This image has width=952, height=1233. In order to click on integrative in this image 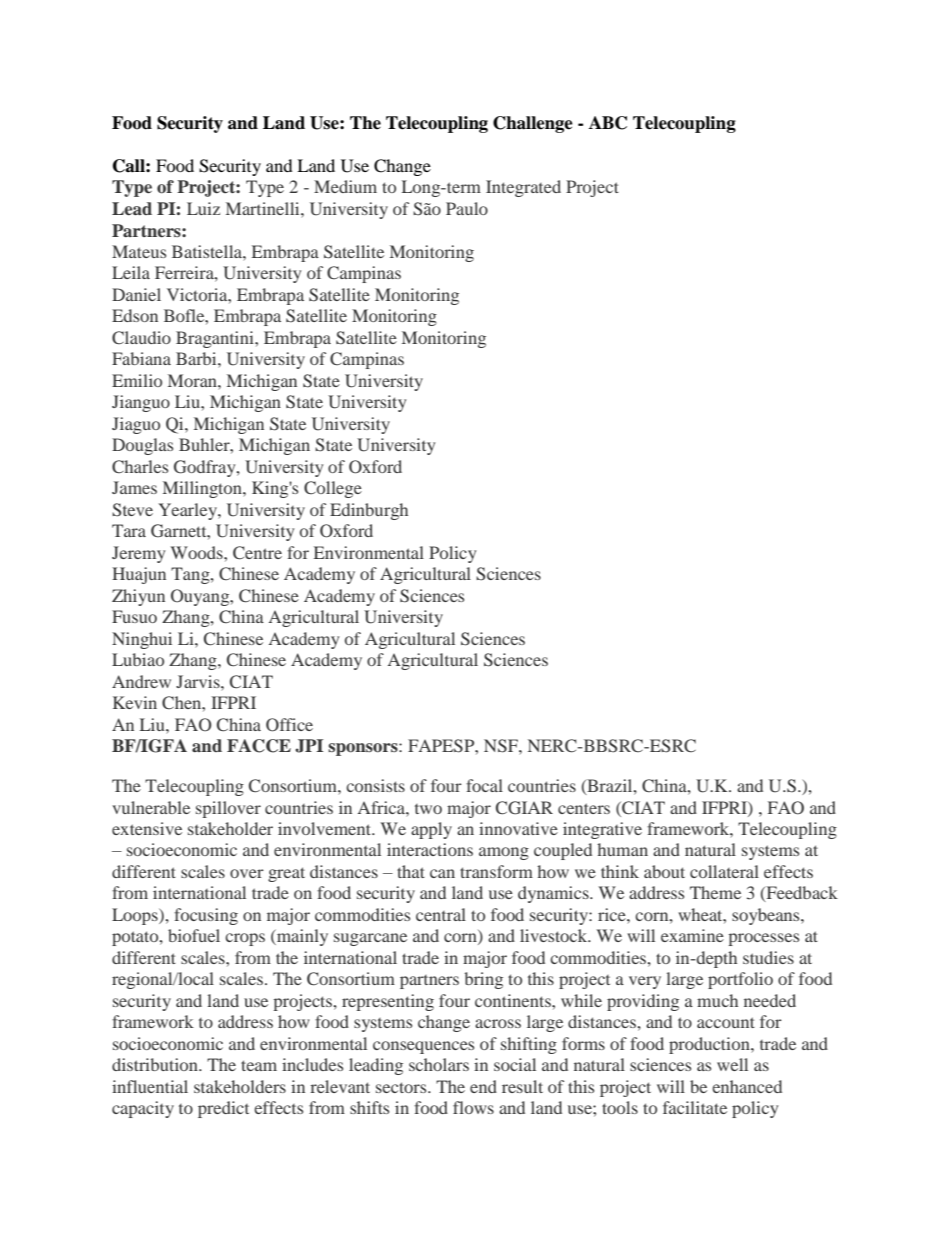, I will do `click(602, 830)`.
